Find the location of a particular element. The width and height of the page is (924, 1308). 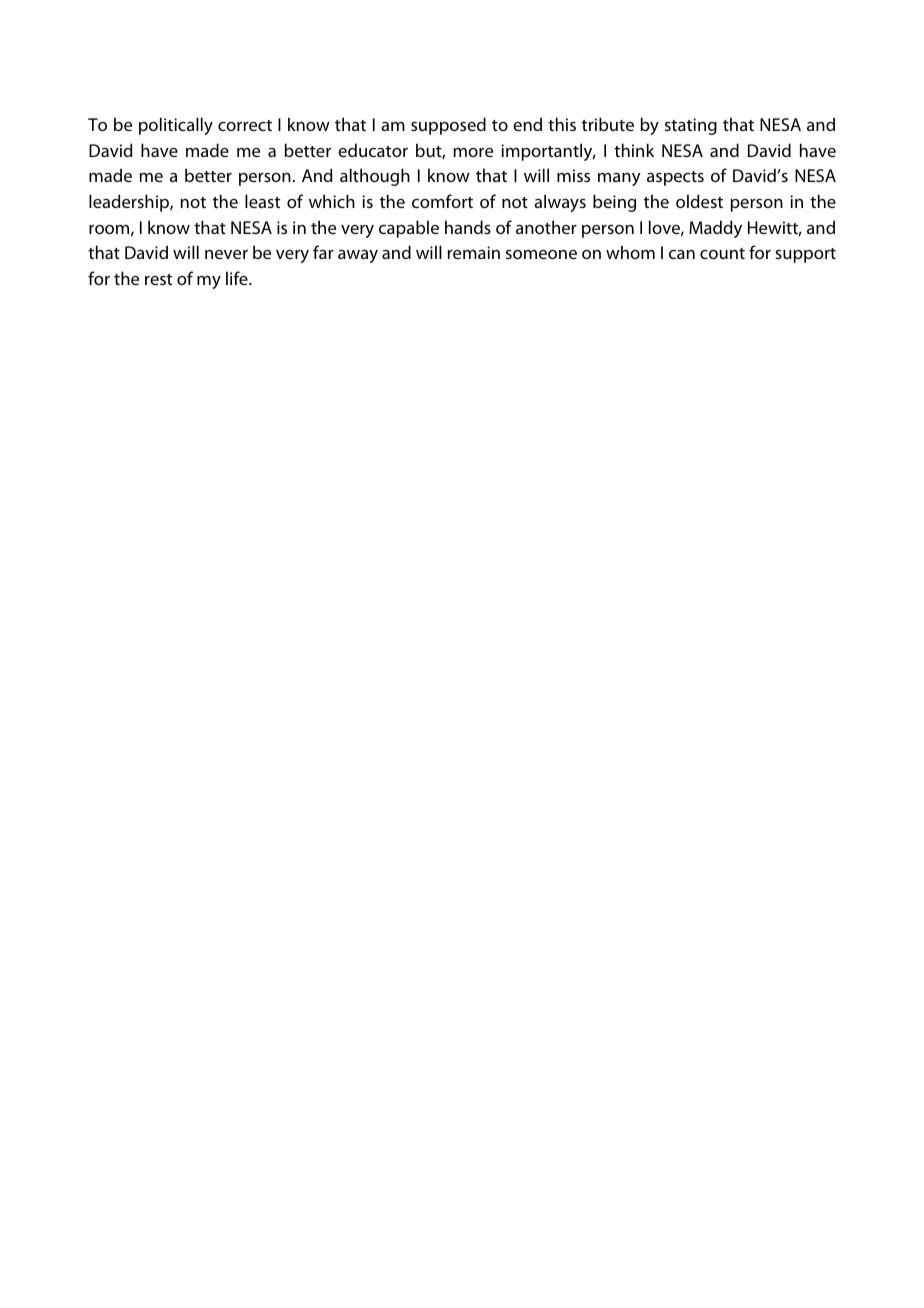

someone is located at coordinates (541, 254).
